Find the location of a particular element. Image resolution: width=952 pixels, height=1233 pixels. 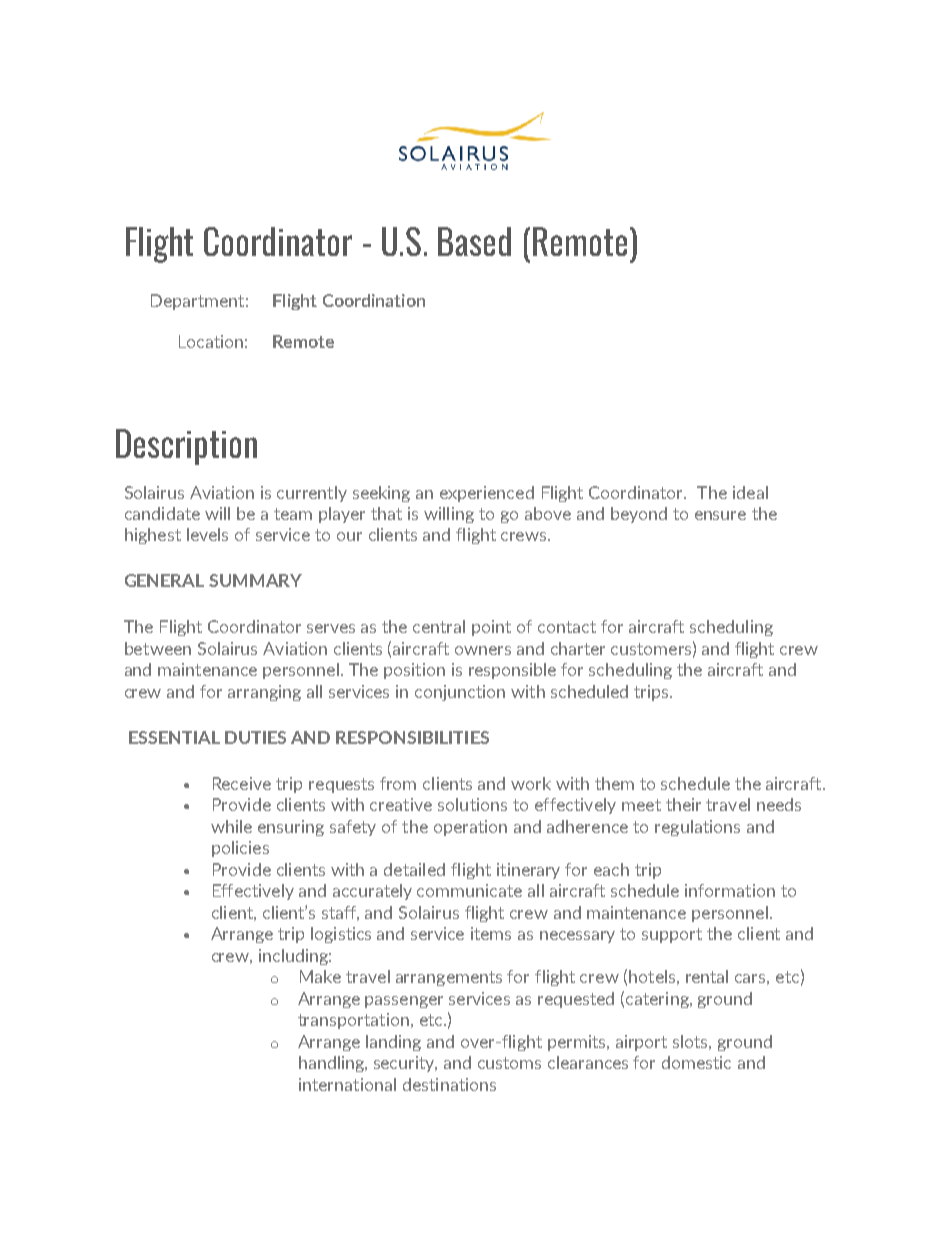

ideal is located at coordinates (750, 492).
